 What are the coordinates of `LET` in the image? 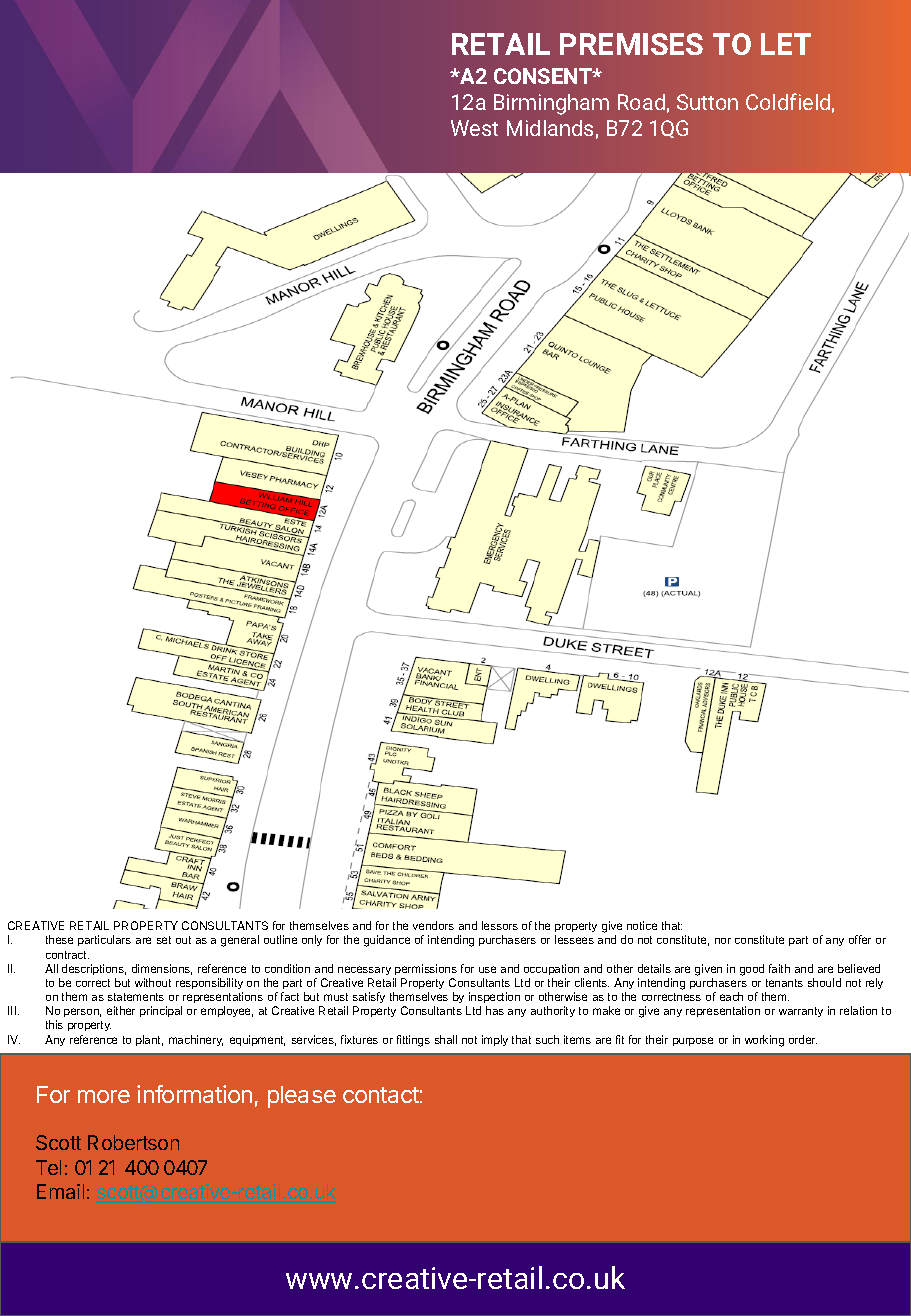 It's located at (786, 44).
